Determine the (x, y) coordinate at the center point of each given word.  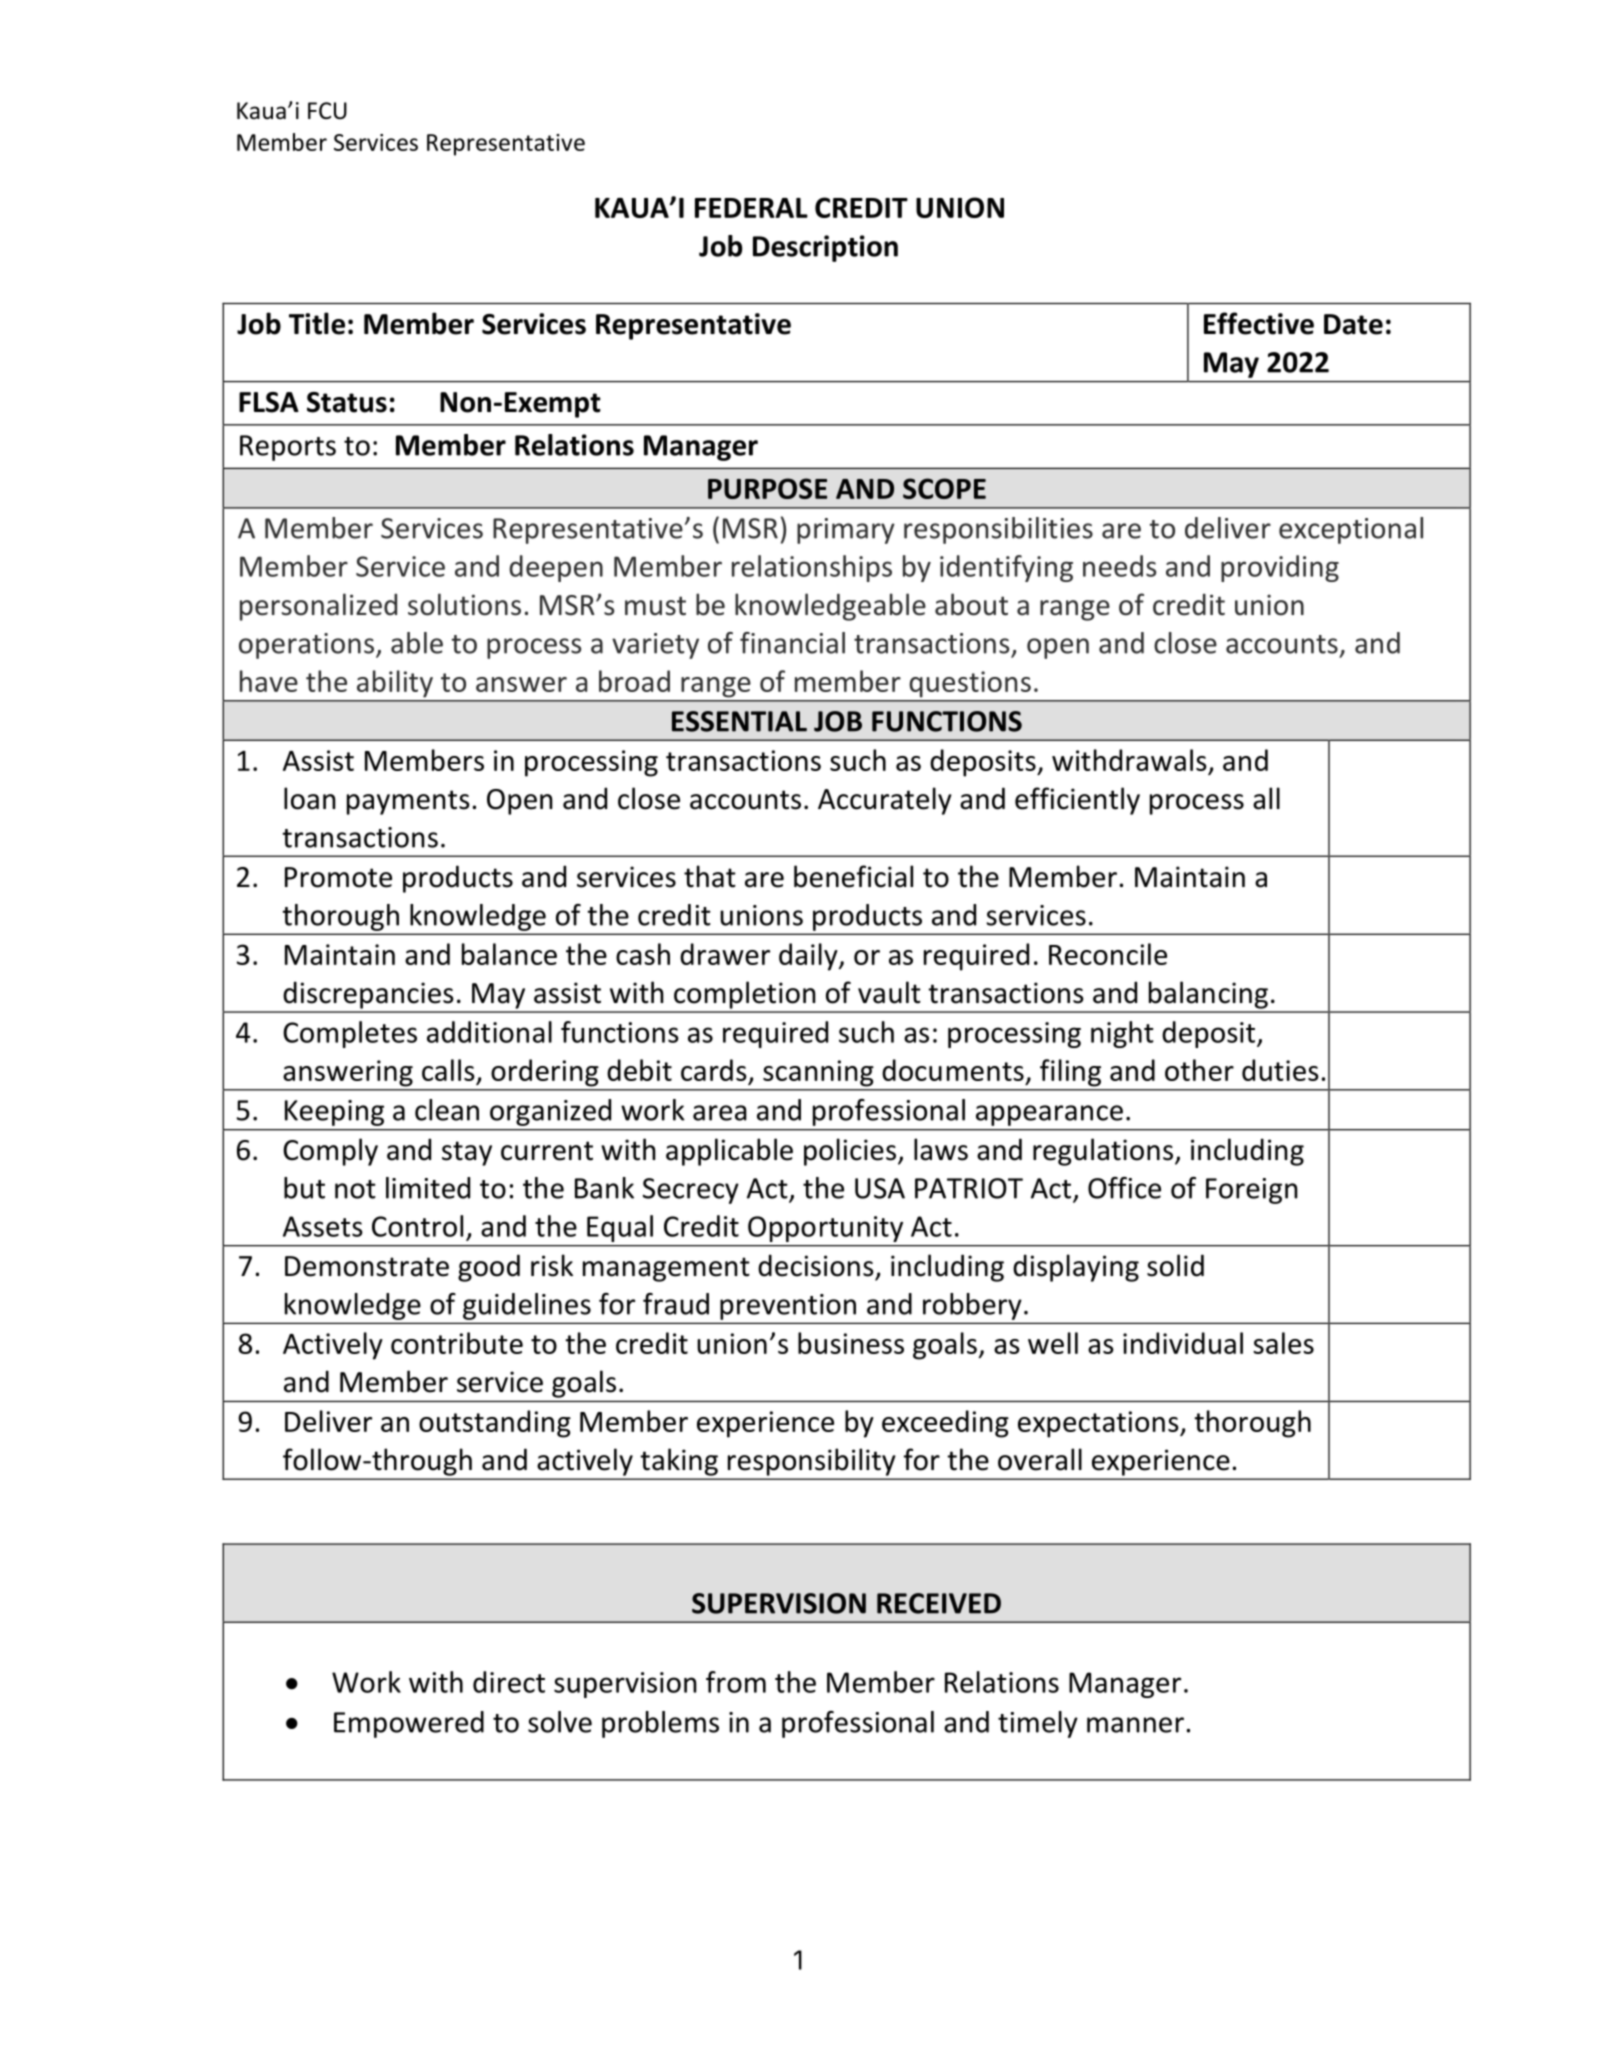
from (736, 1682)
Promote (338, 877)
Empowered (409, 1724)
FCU (327, 111)
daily (809, 957)
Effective (1259, 323)
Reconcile (1108, 954)
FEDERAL (751, 208)
